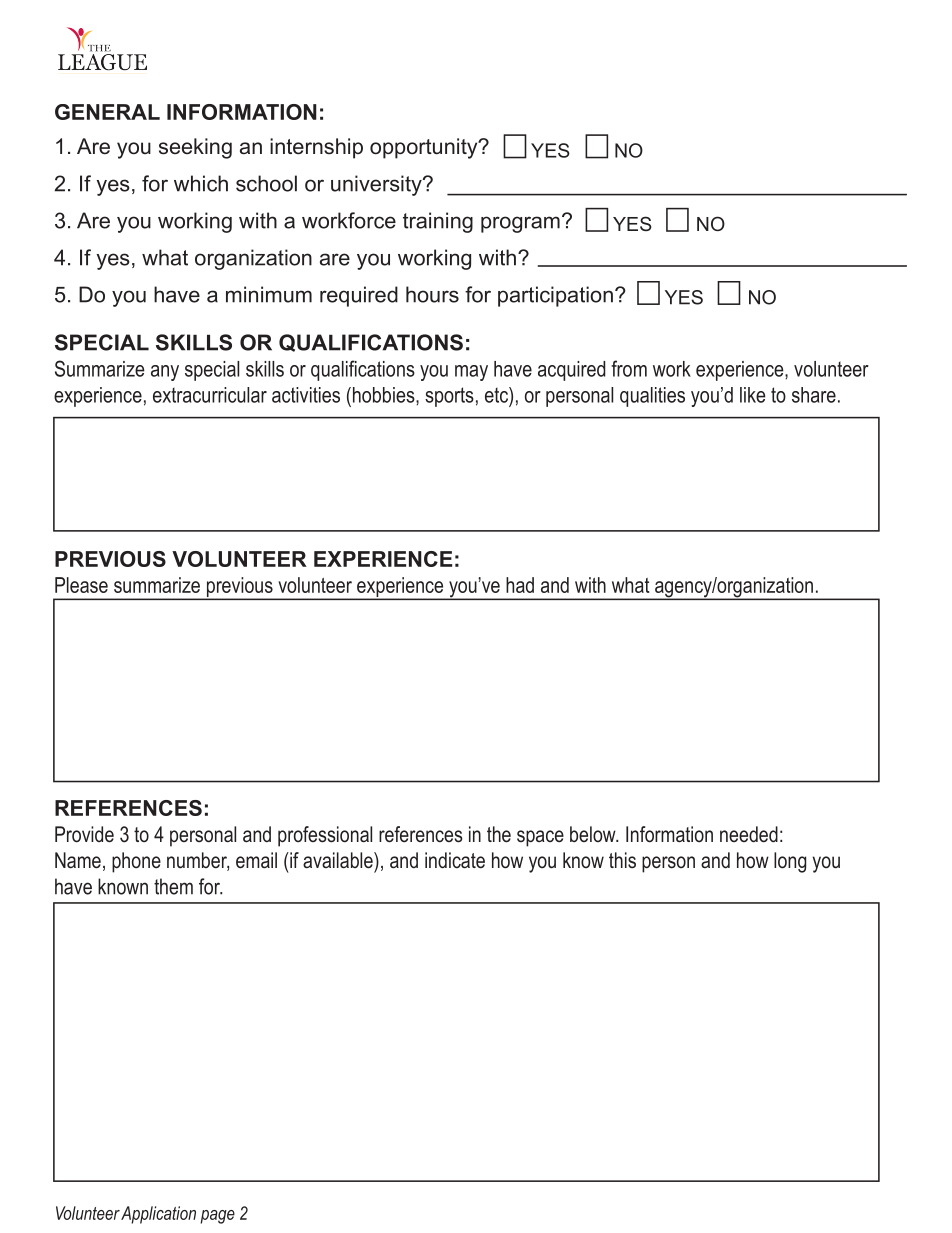 The width and height of the screenshot is (952, 1233). What do you see at coordinates (520, 585) in the screenshot?
I see `had` at bounding box center [520, 585].
